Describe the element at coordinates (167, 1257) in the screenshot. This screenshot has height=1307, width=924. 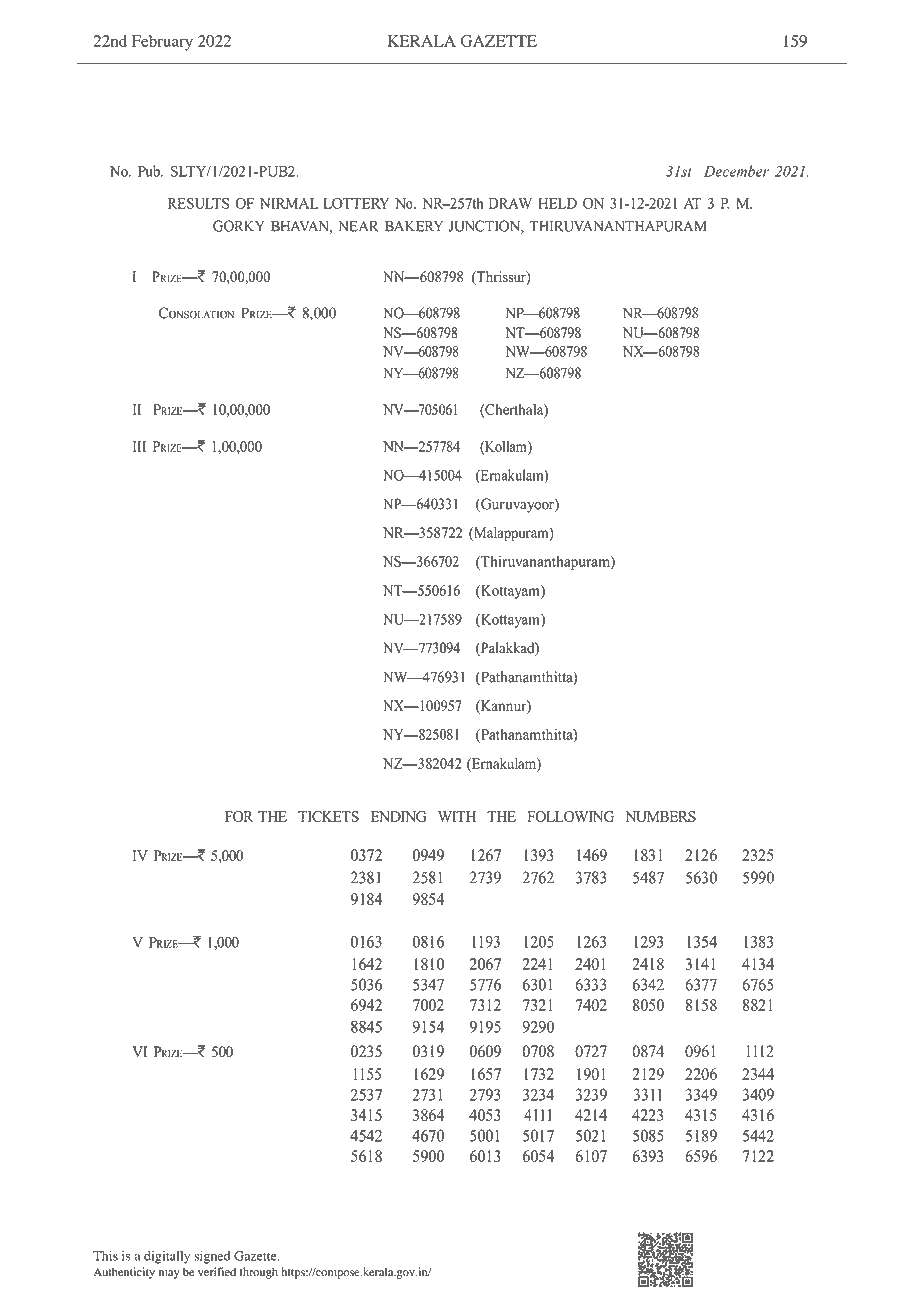
I see `digitally` at that location.
